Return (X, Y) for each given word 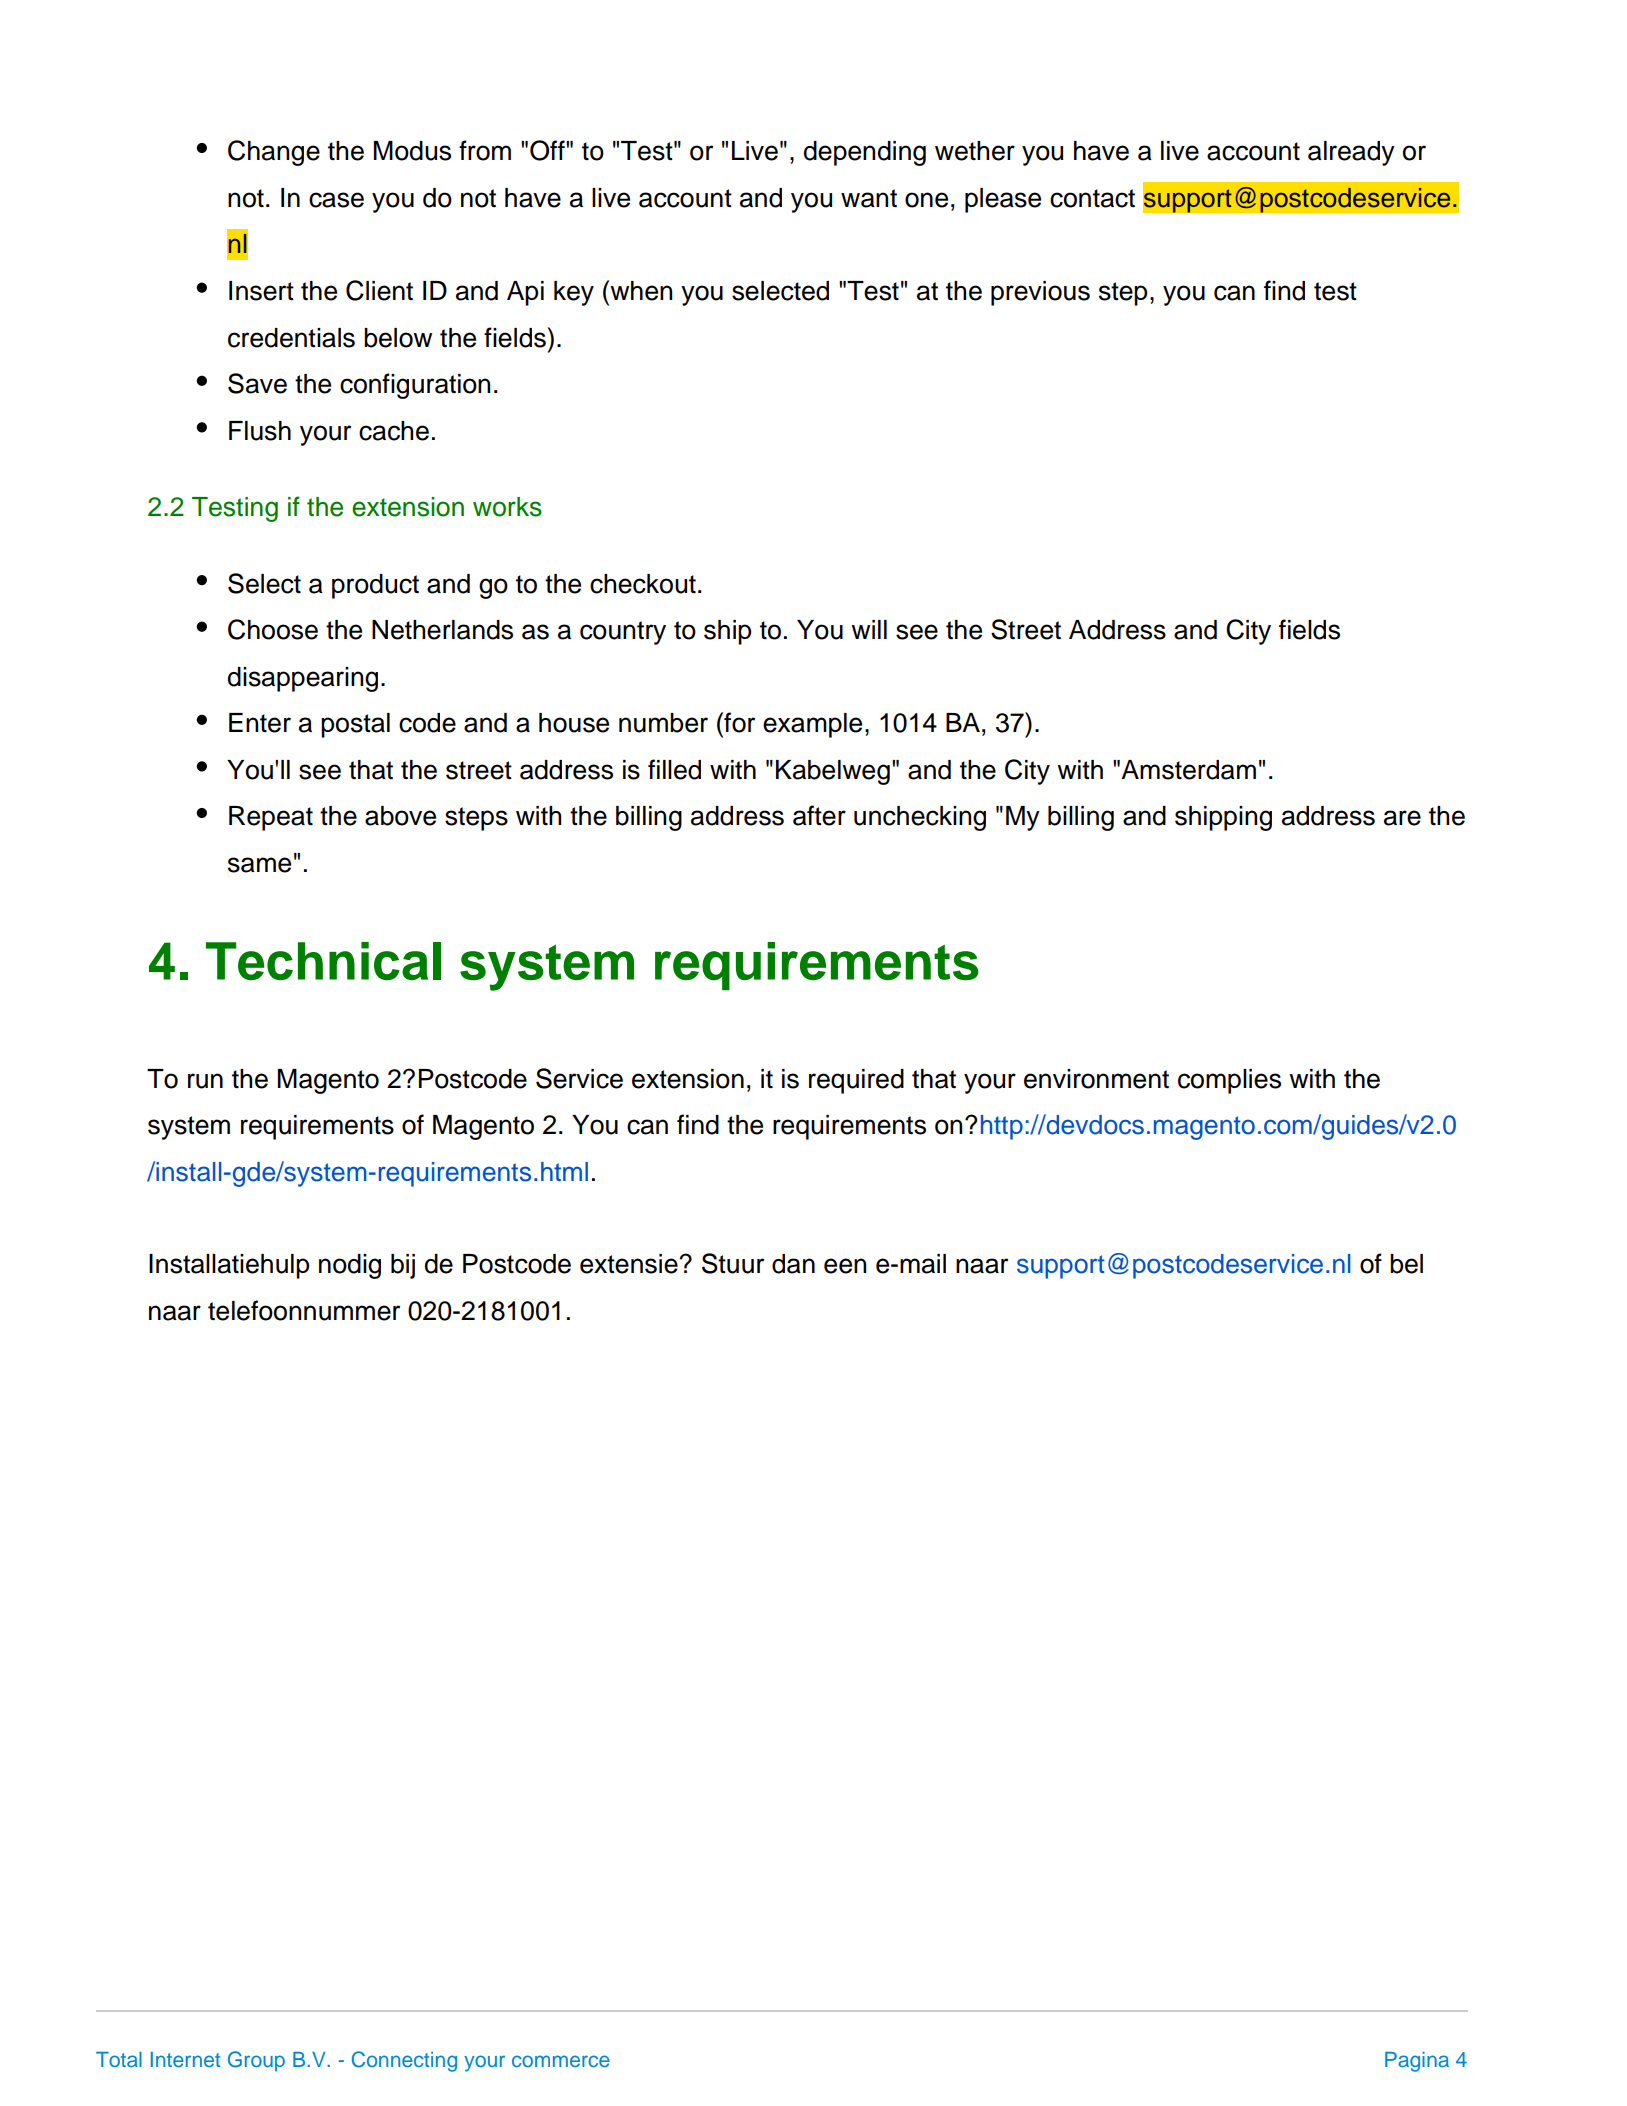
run (205, 1081)
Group (256, 2061)
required (856, 1081)
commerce (561, 2061)
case (336, 200)
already (1351, 153)
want (869, 198)
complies (1229, 1081)
